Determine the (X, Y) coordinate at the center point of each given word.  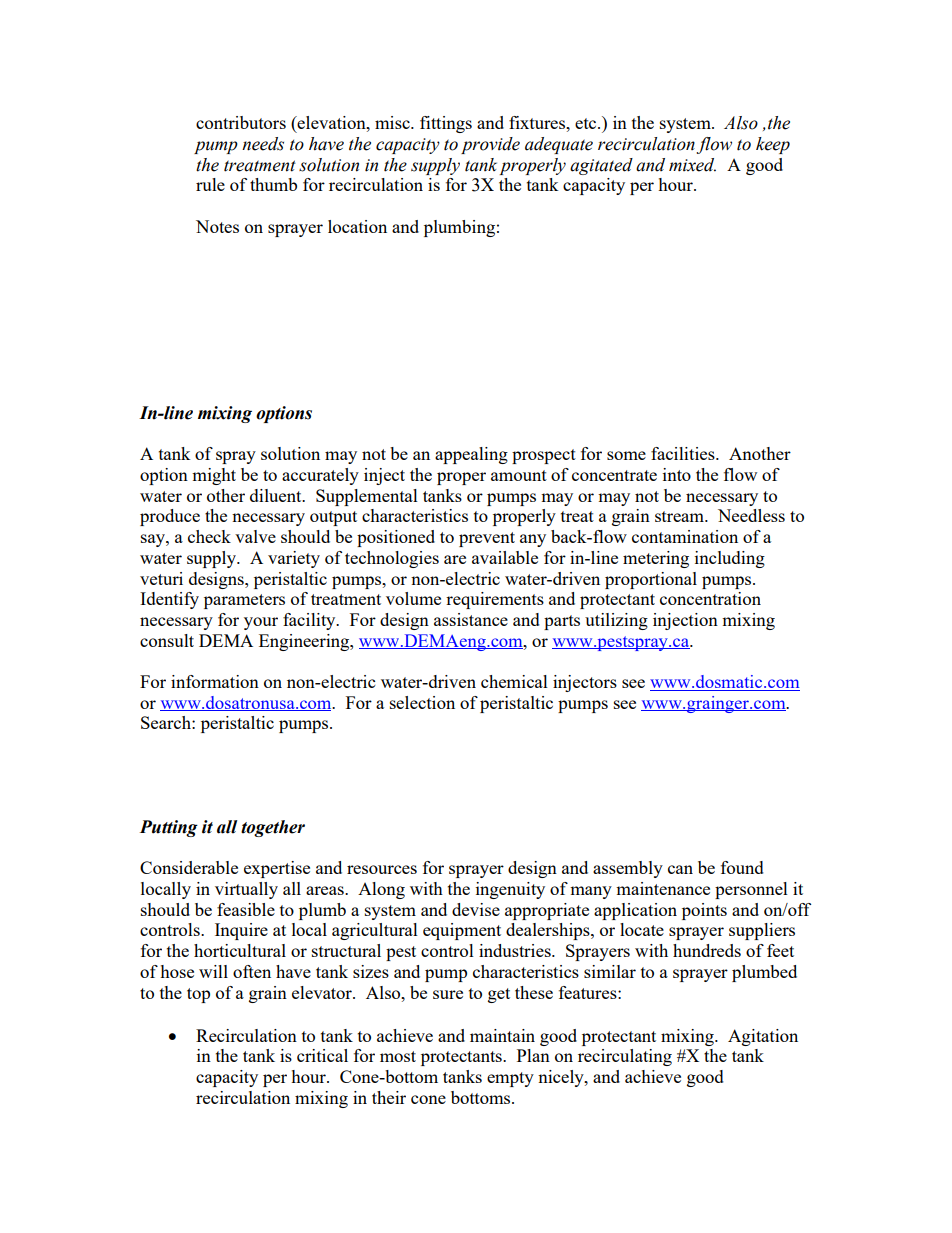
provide (490, 145)
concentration (710, 598)
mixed (692, 165)
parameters (244, 601)
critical (322, 1055)
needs (263, 144)
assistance (471, 619)
